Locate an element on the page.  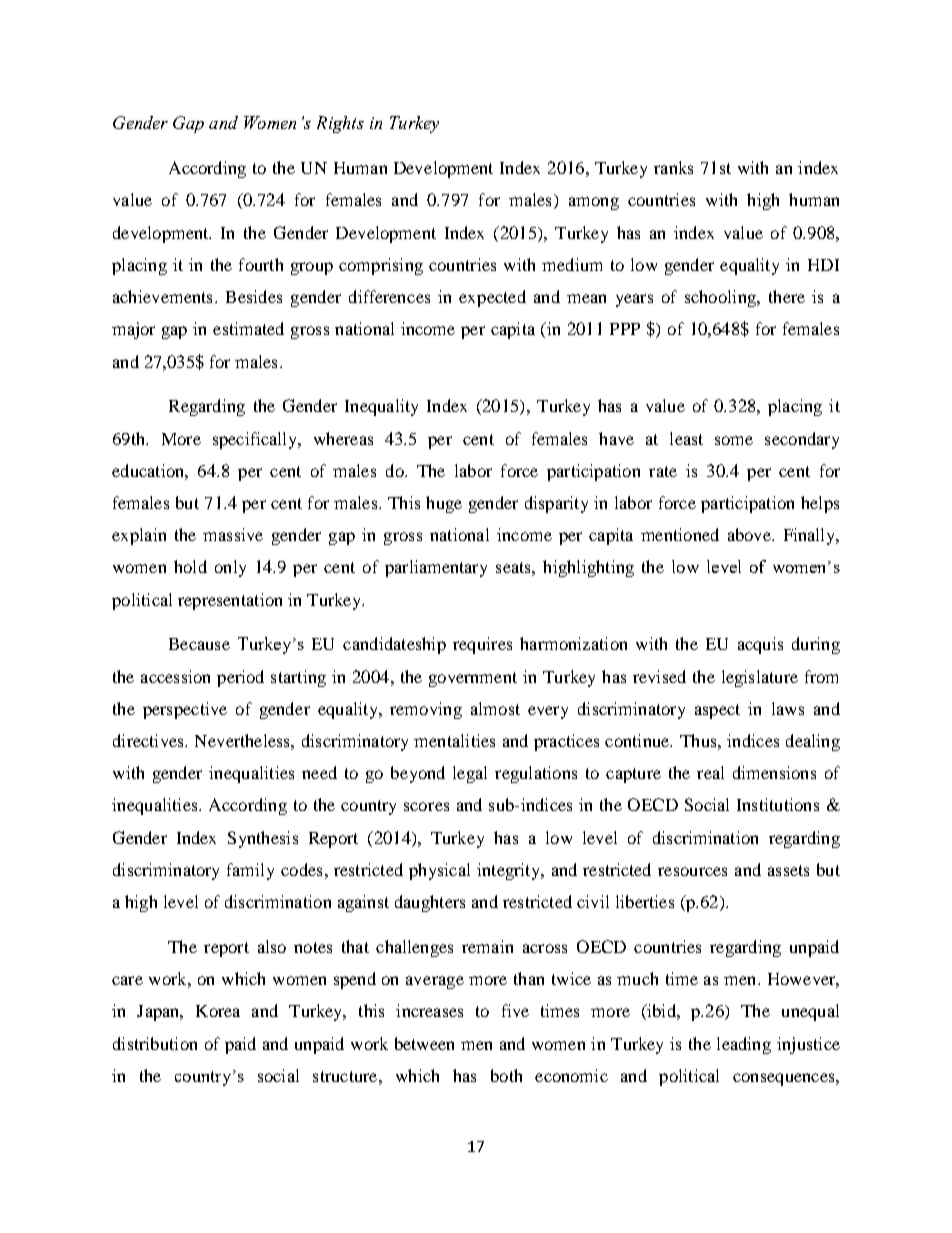
government is located at coordinates (473, 679).
